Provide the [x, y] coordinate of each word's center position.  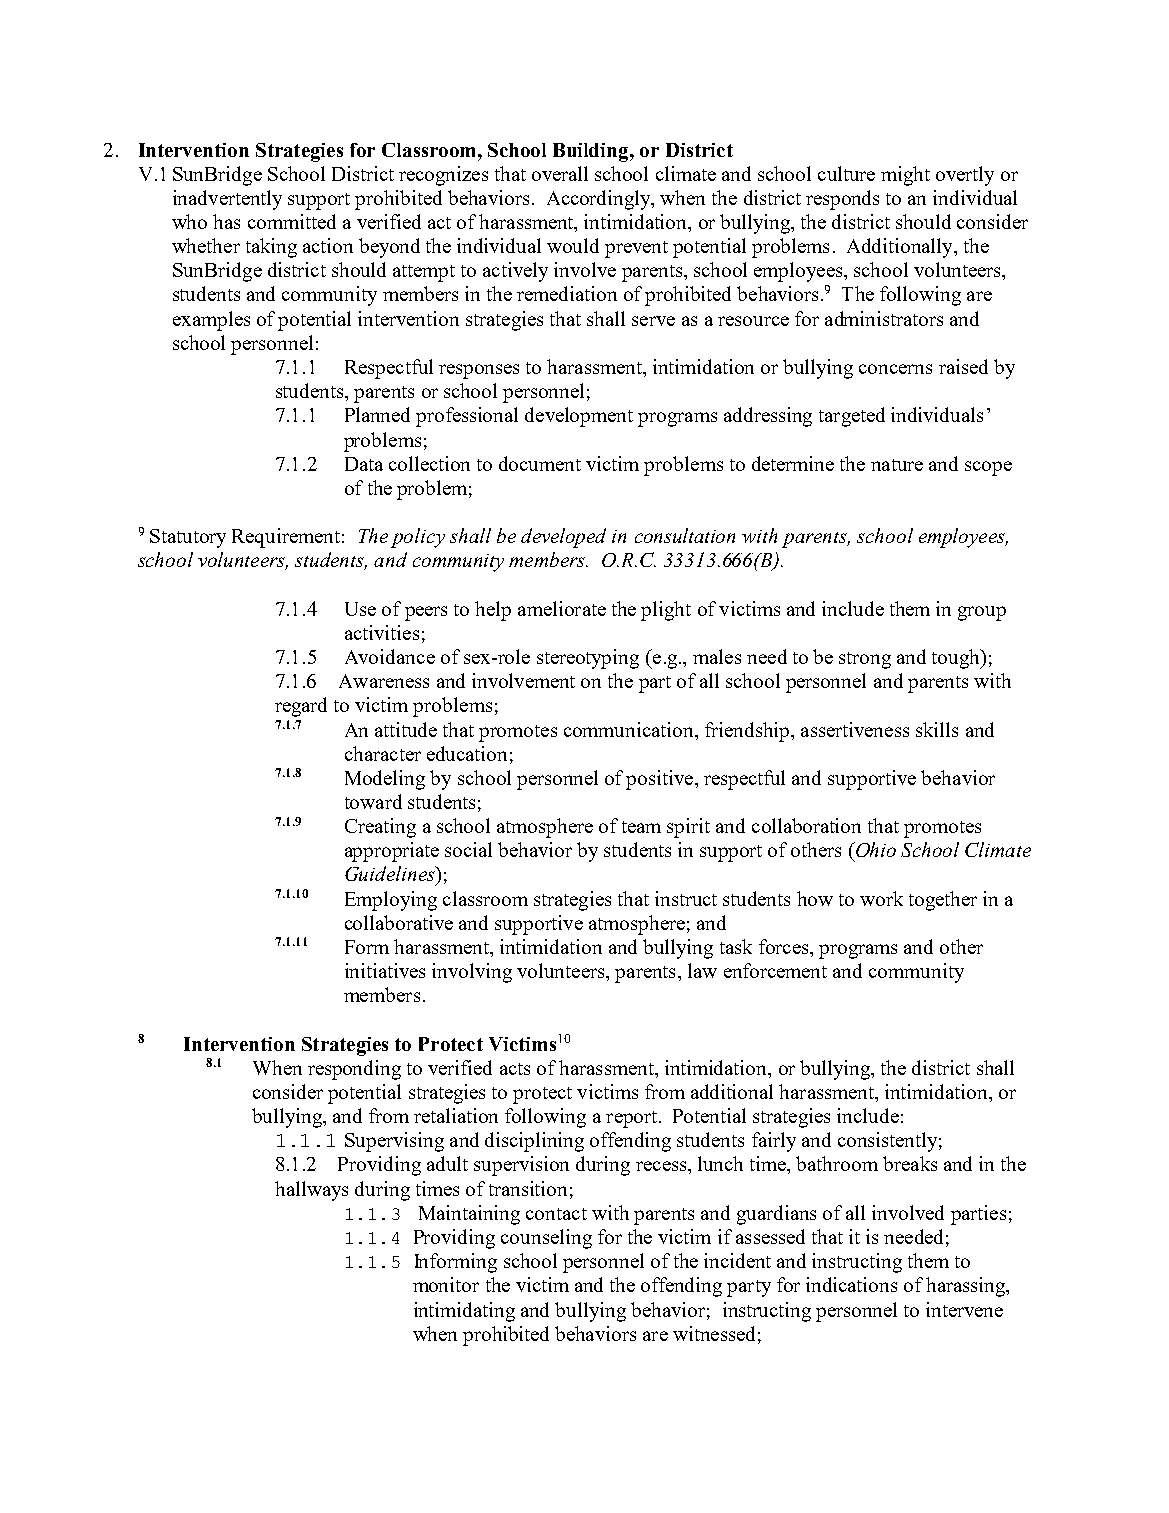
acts [515, 1069]
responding [354, 1070]
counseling [546, 1239]
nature [897, 465]
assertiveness [855, 729]
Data [364, 464]
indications [851, 1284]
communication [630, 729]
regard [301, 707]
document [540, 463]
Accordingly [600, 200]
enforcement [775, 970]
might [905, 176]
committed [292, 221]
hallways [311, 1191]
